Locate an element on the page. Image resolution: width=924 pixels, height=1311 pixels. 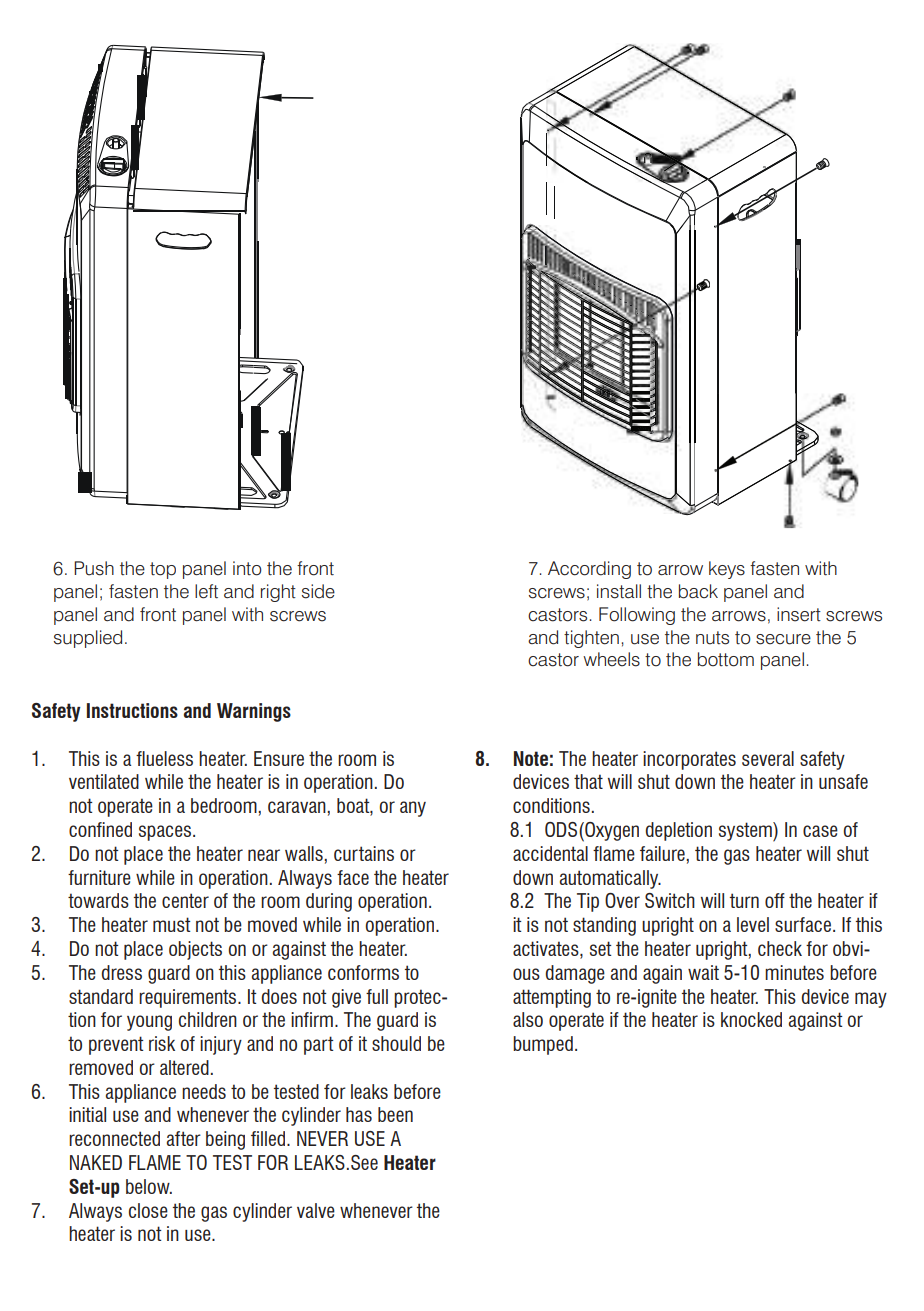
knocked is located at coordinates (751, 1019).
